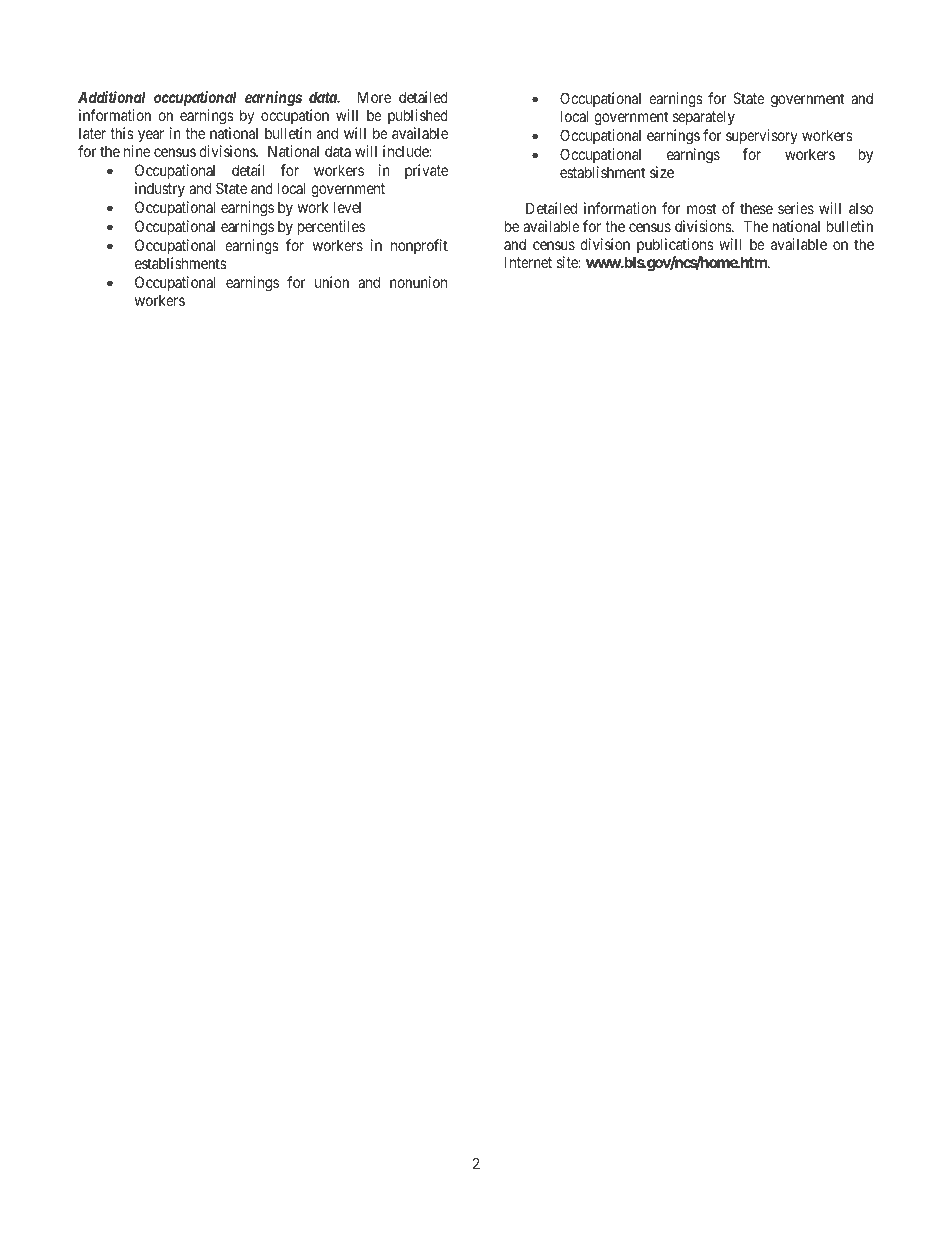  What do you see at coordinates (418, 116) in the screenshot?
I see `published` at bounding box center [418, 116].
